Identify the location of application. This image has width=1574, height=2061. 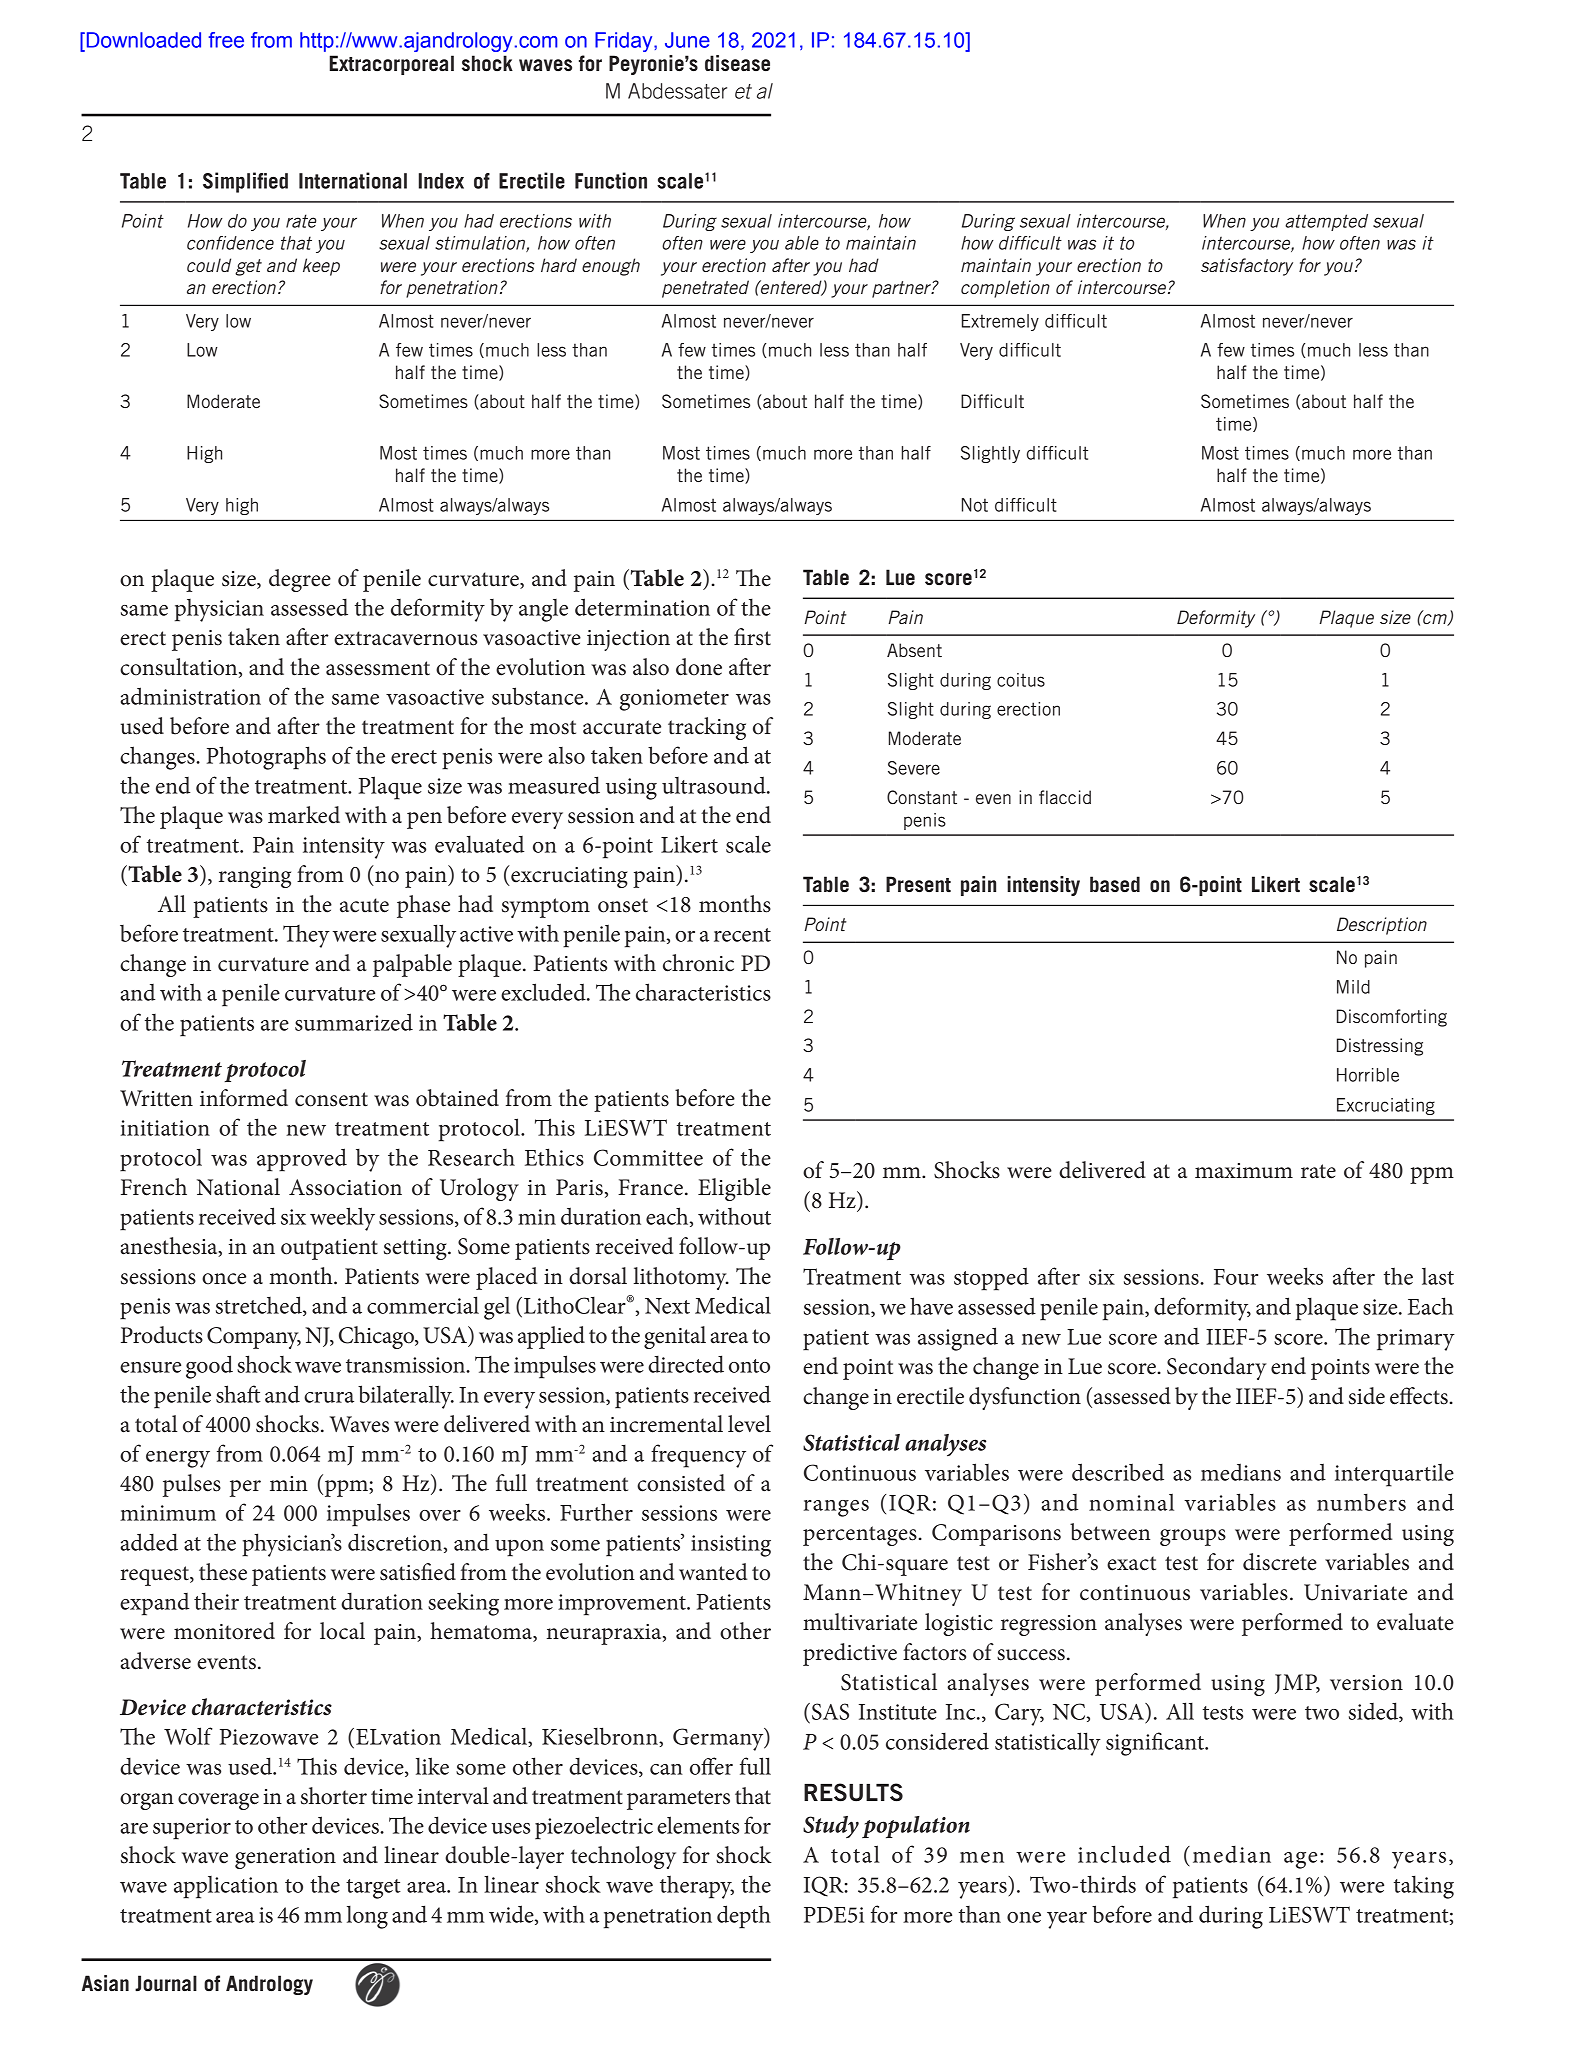
(226, 1887).
